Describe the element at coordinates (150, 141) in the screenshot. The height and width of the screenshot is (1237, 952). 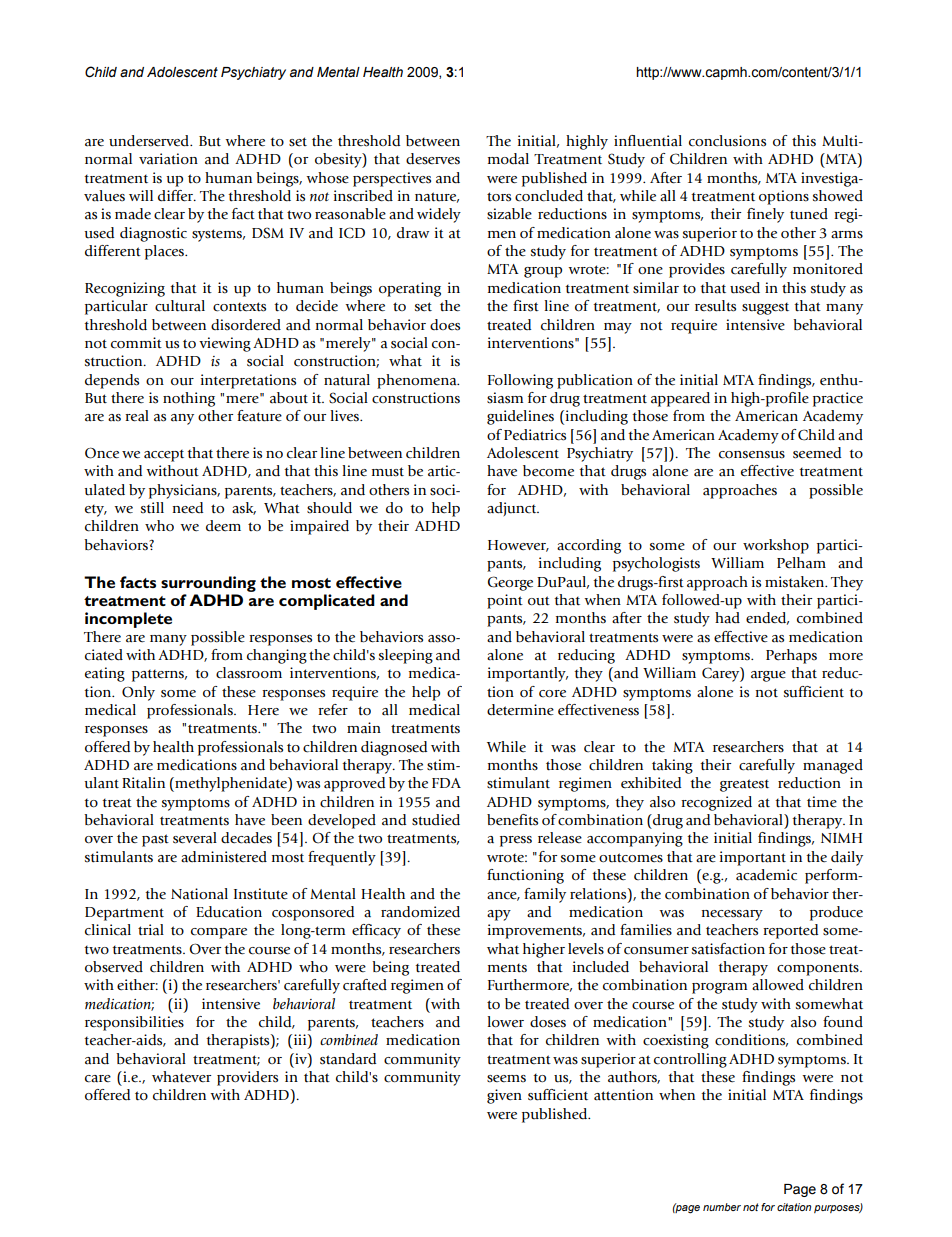
I see `underserved` at that location.
